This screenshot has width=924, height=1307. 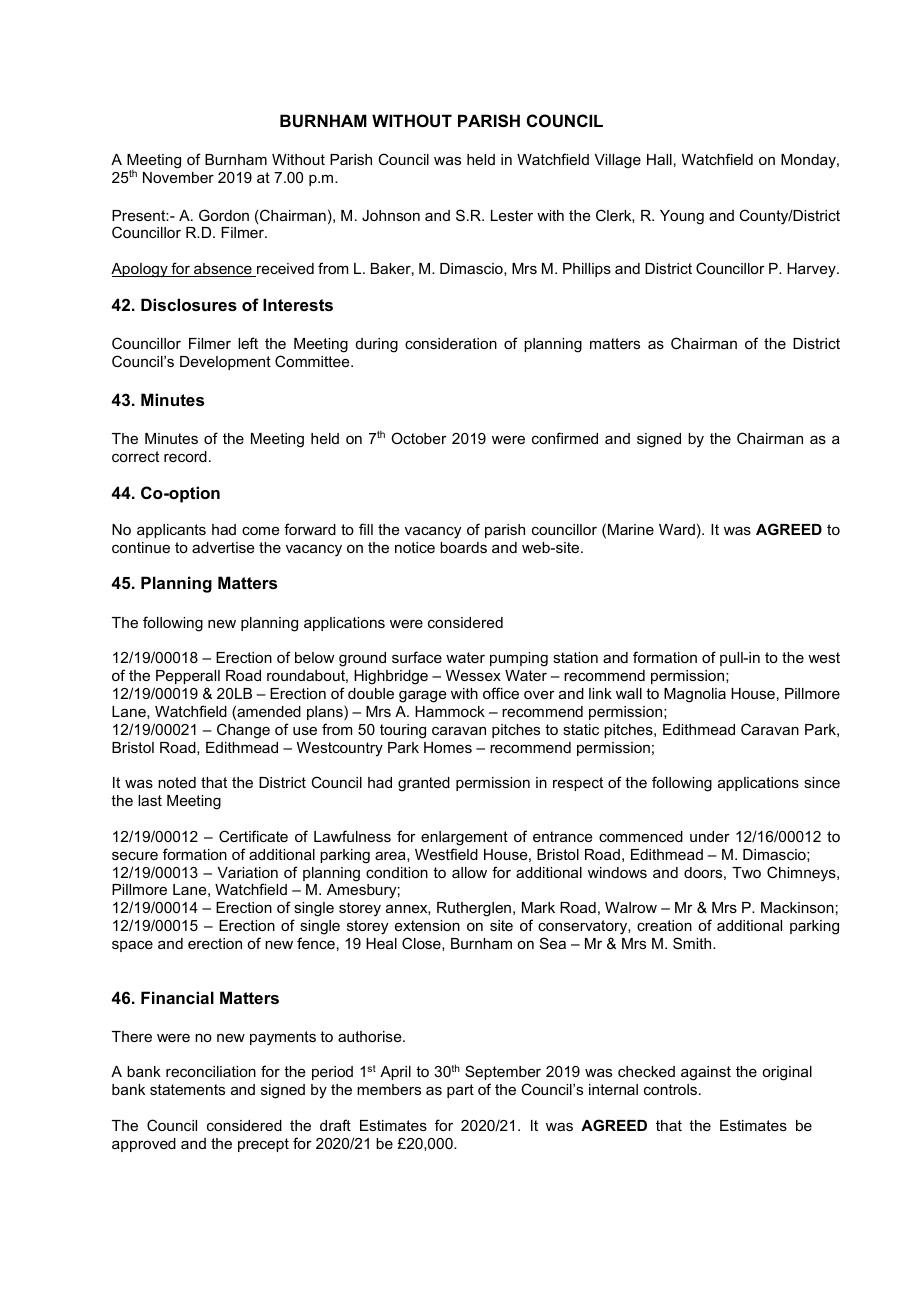 I want to click on statements, so click(x=187, y=1089).
